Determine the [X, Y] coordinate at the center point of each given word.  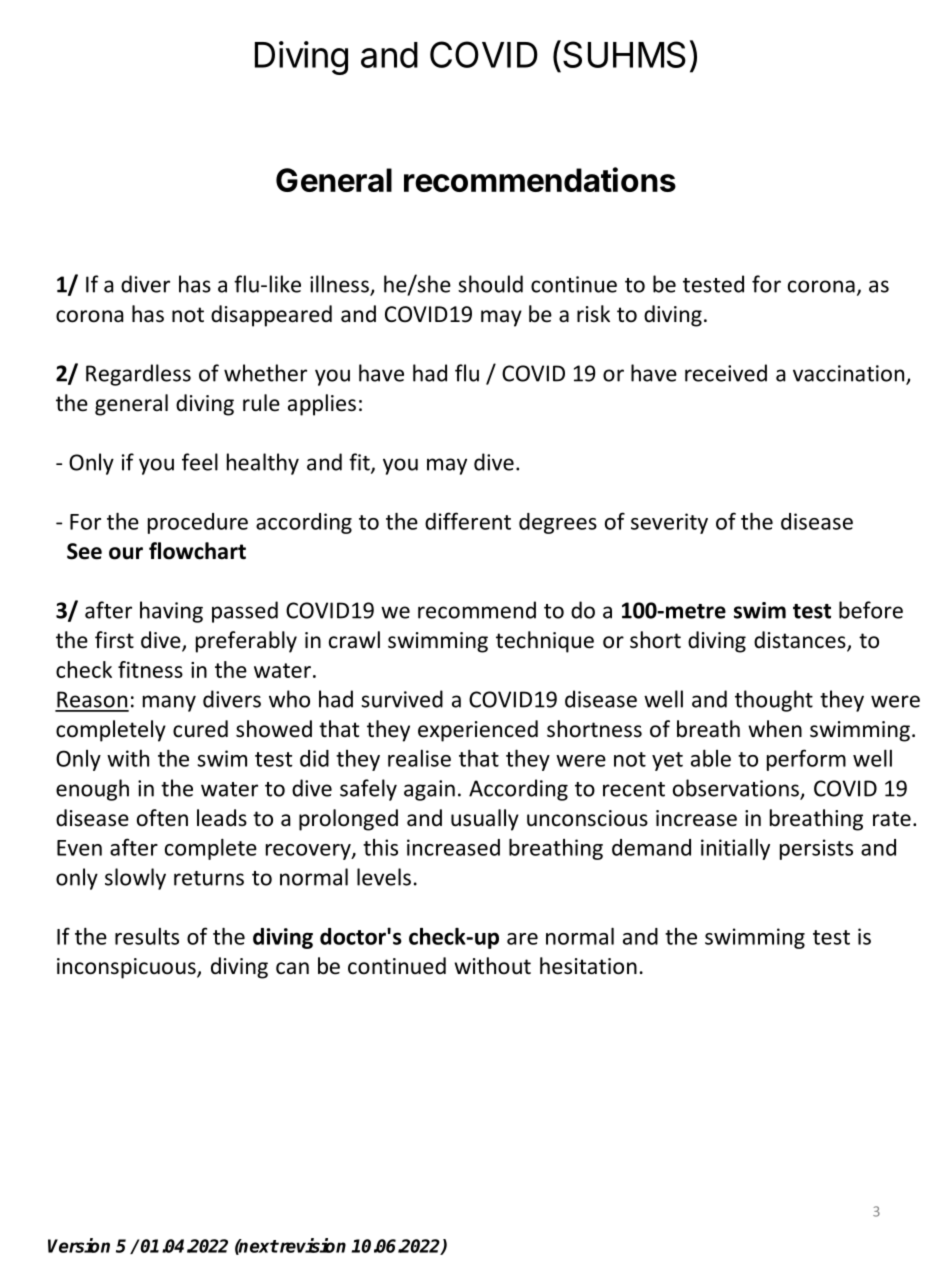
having [171, 612]
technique [545, 642]
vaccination [850, 374]
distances [801, 641]
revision [312, 1245]
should [490, 284]
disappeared [271, 316]
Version [79, 1245]
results [147, 936]
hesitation [588, 966]
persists [816, 849]
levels [384, 877]
